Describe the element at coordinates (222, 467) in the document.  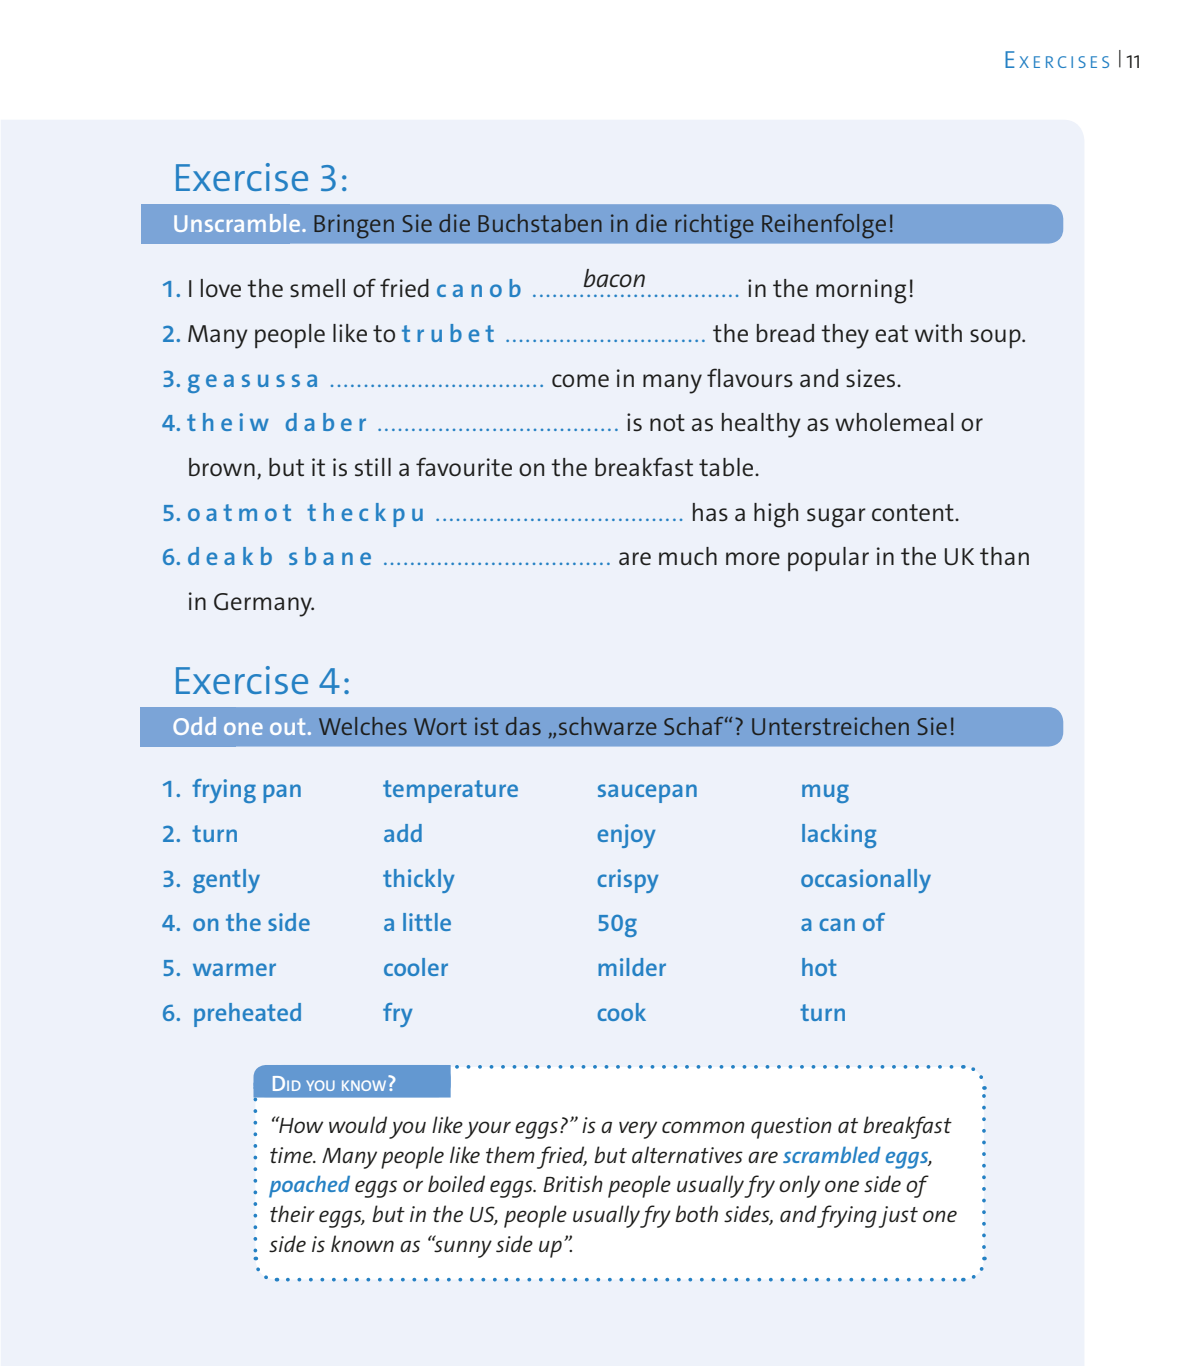
I see `brown` at that location.
